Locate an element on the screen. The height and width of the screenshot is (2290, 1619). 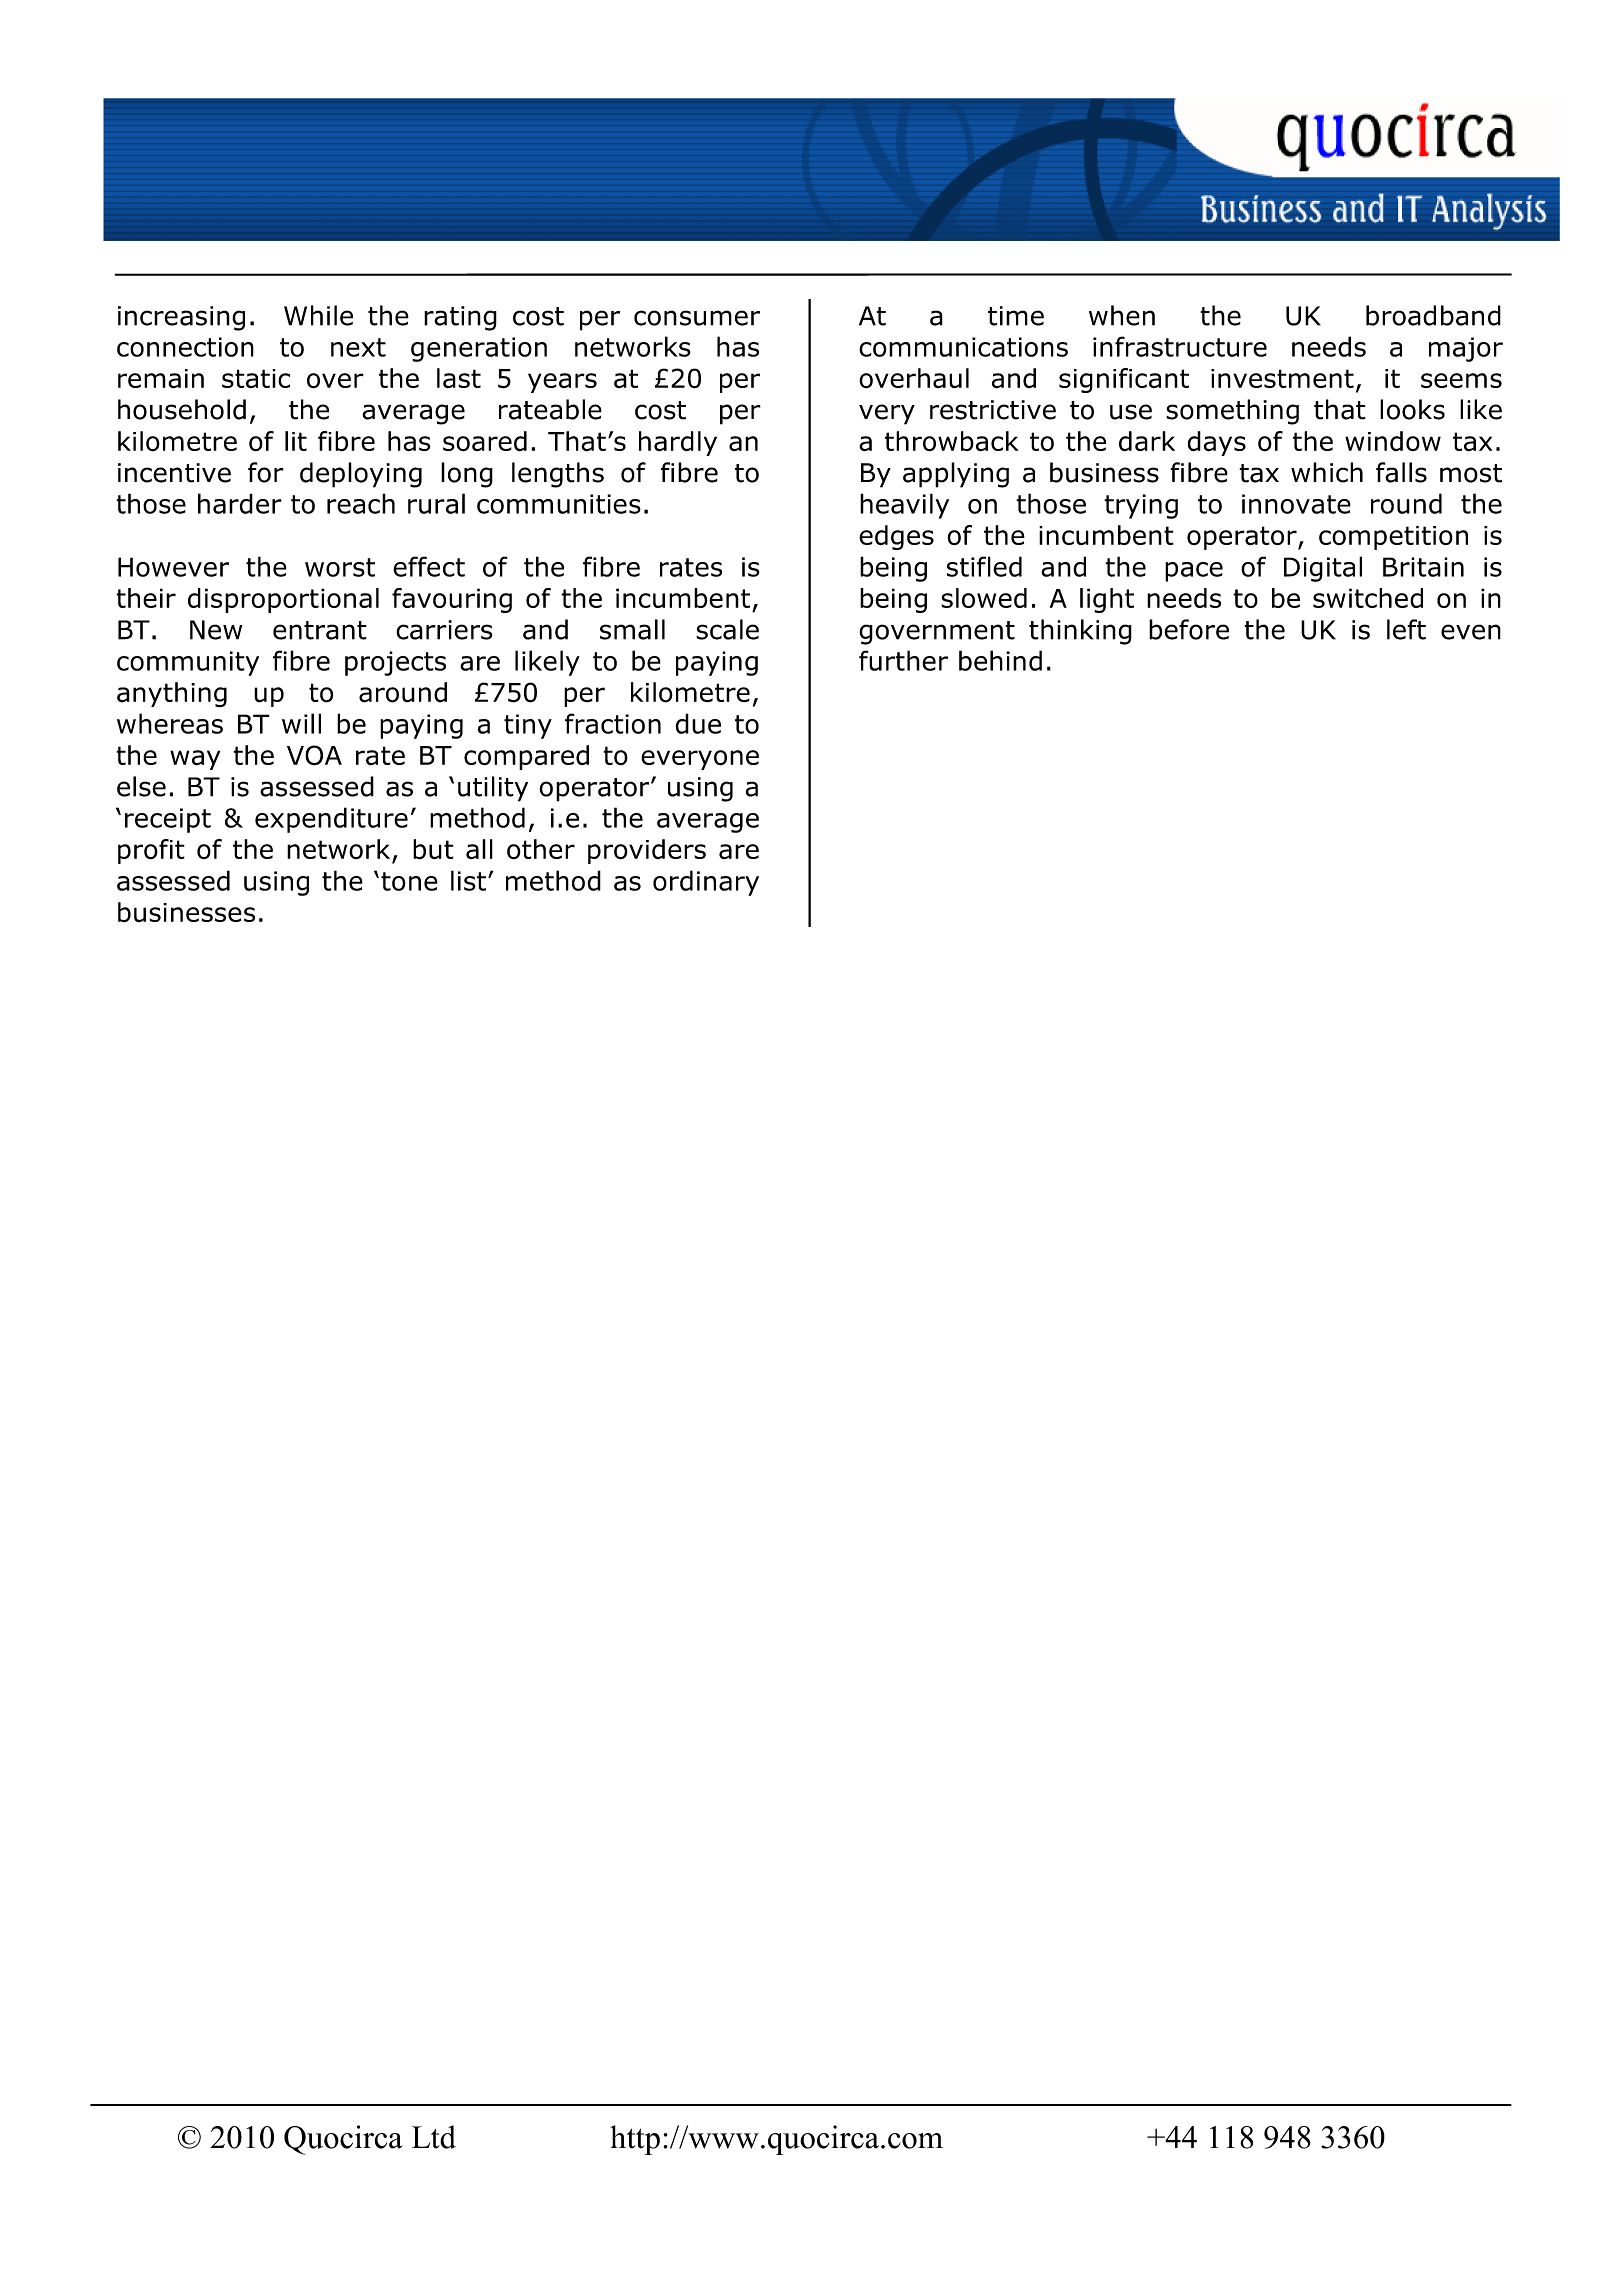
scale is located at coordinates (727, 629).
